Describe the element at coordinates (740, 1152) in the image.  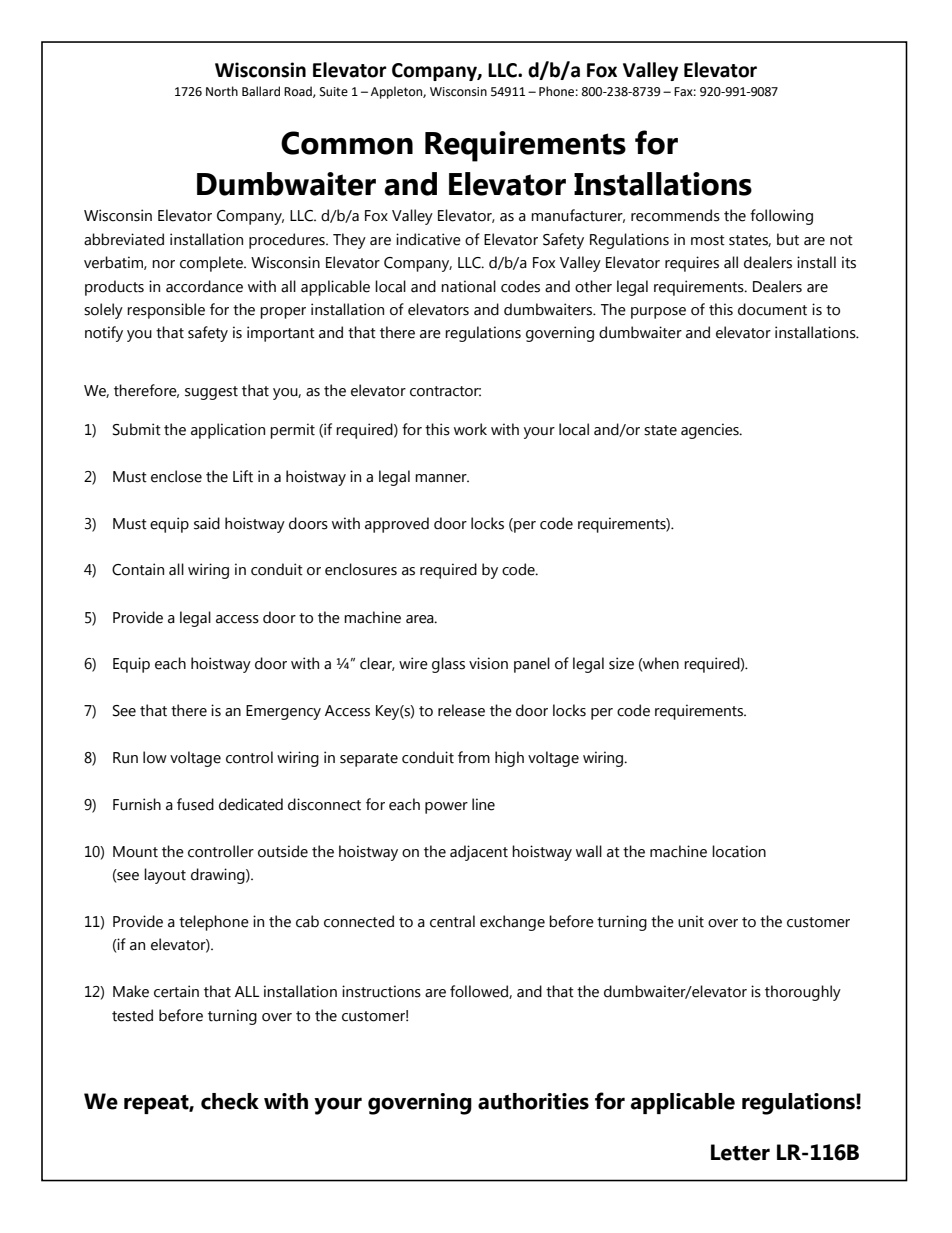
I see `Letter` at that location.
